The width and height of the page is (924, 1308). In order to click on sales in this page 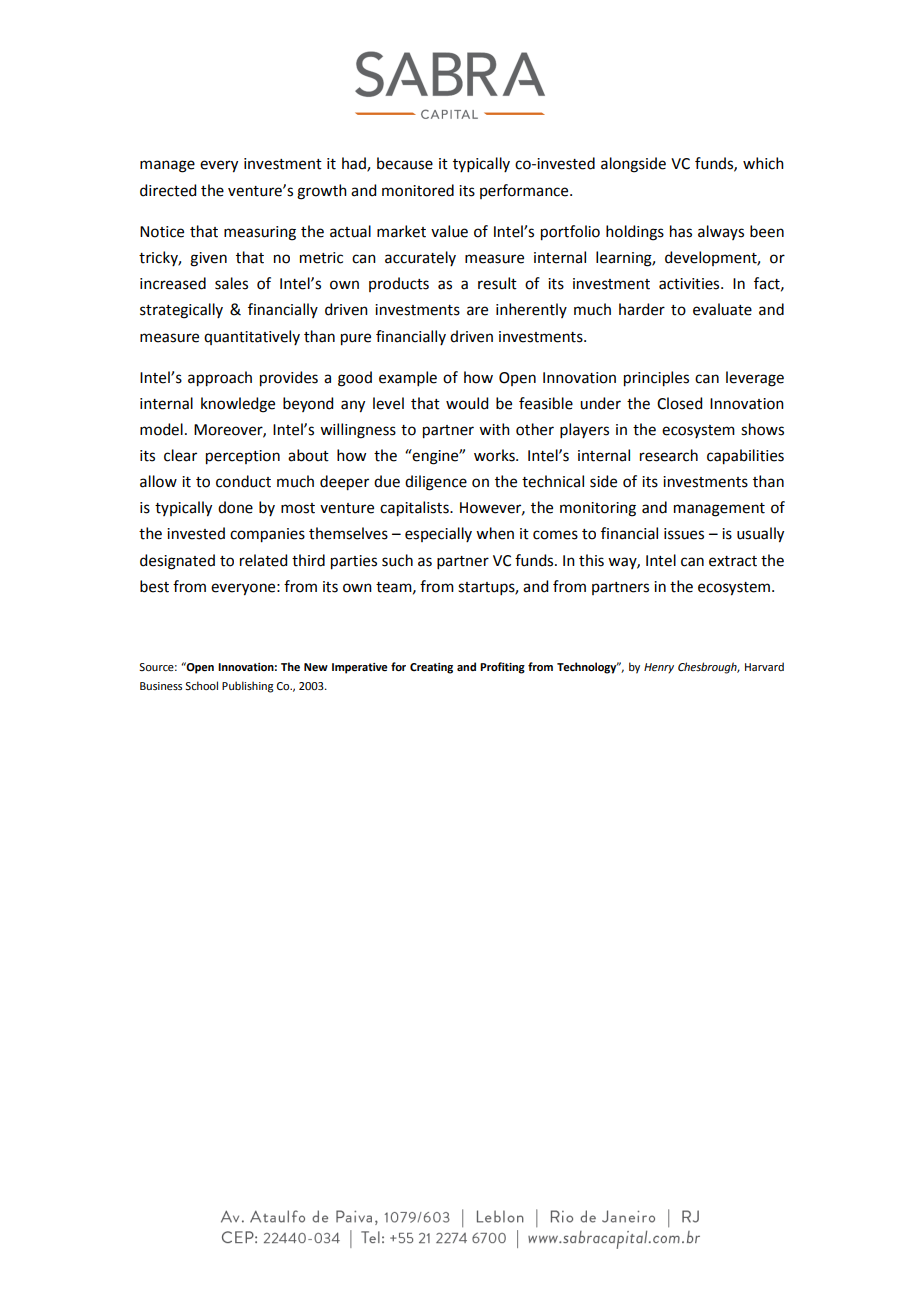, I will do `click(231, 283)`.
